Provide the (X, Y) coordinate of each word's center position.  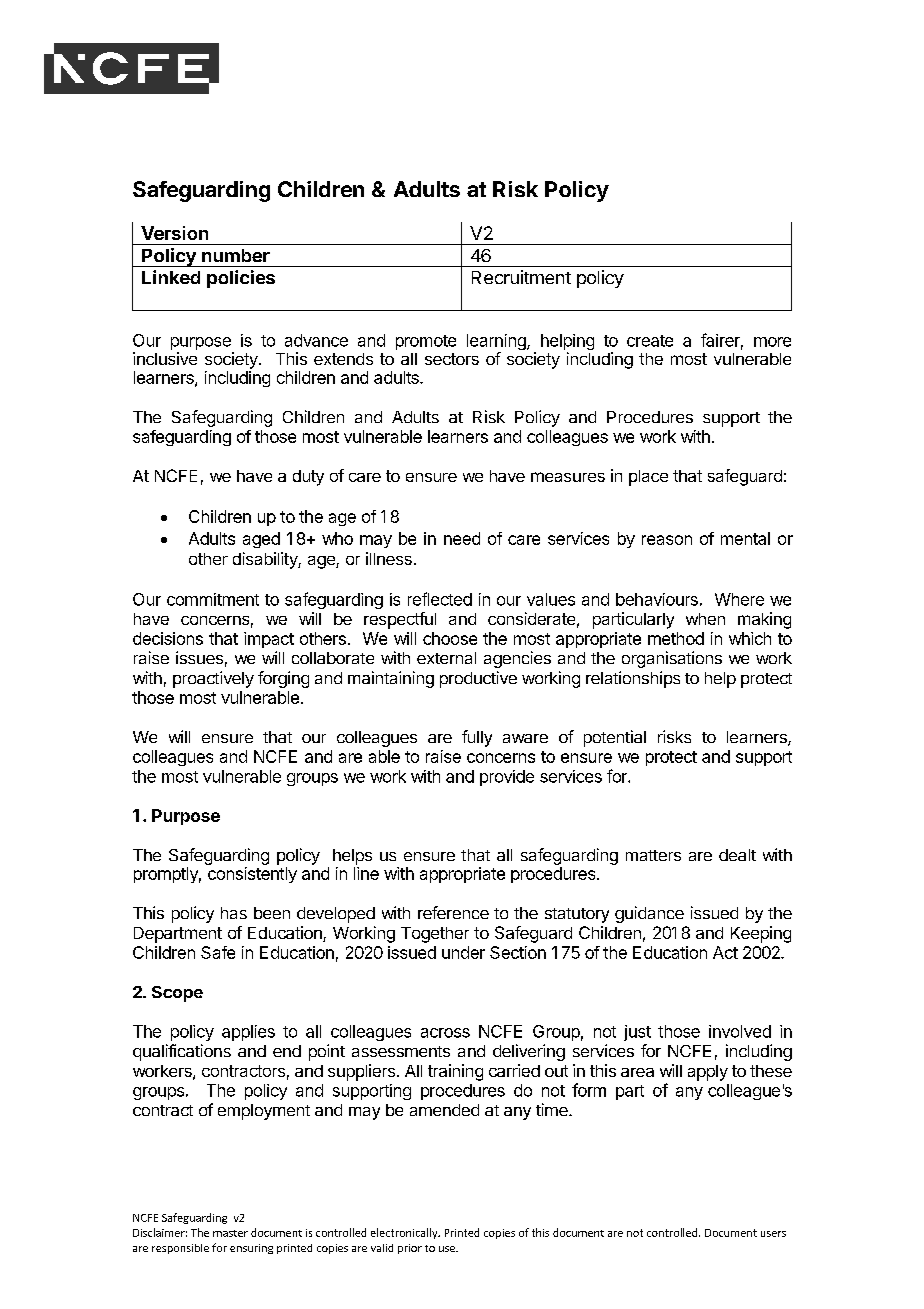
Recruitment (521, 277)
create (650, 341)
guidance (649, 914)
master (230, 1233)
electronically (405, 1233)
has (234, 913)
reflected (440, 599)
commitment (213, 599)
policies (241, 279)
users (773, 1234)
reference (453, 912)
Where (739, 599)
